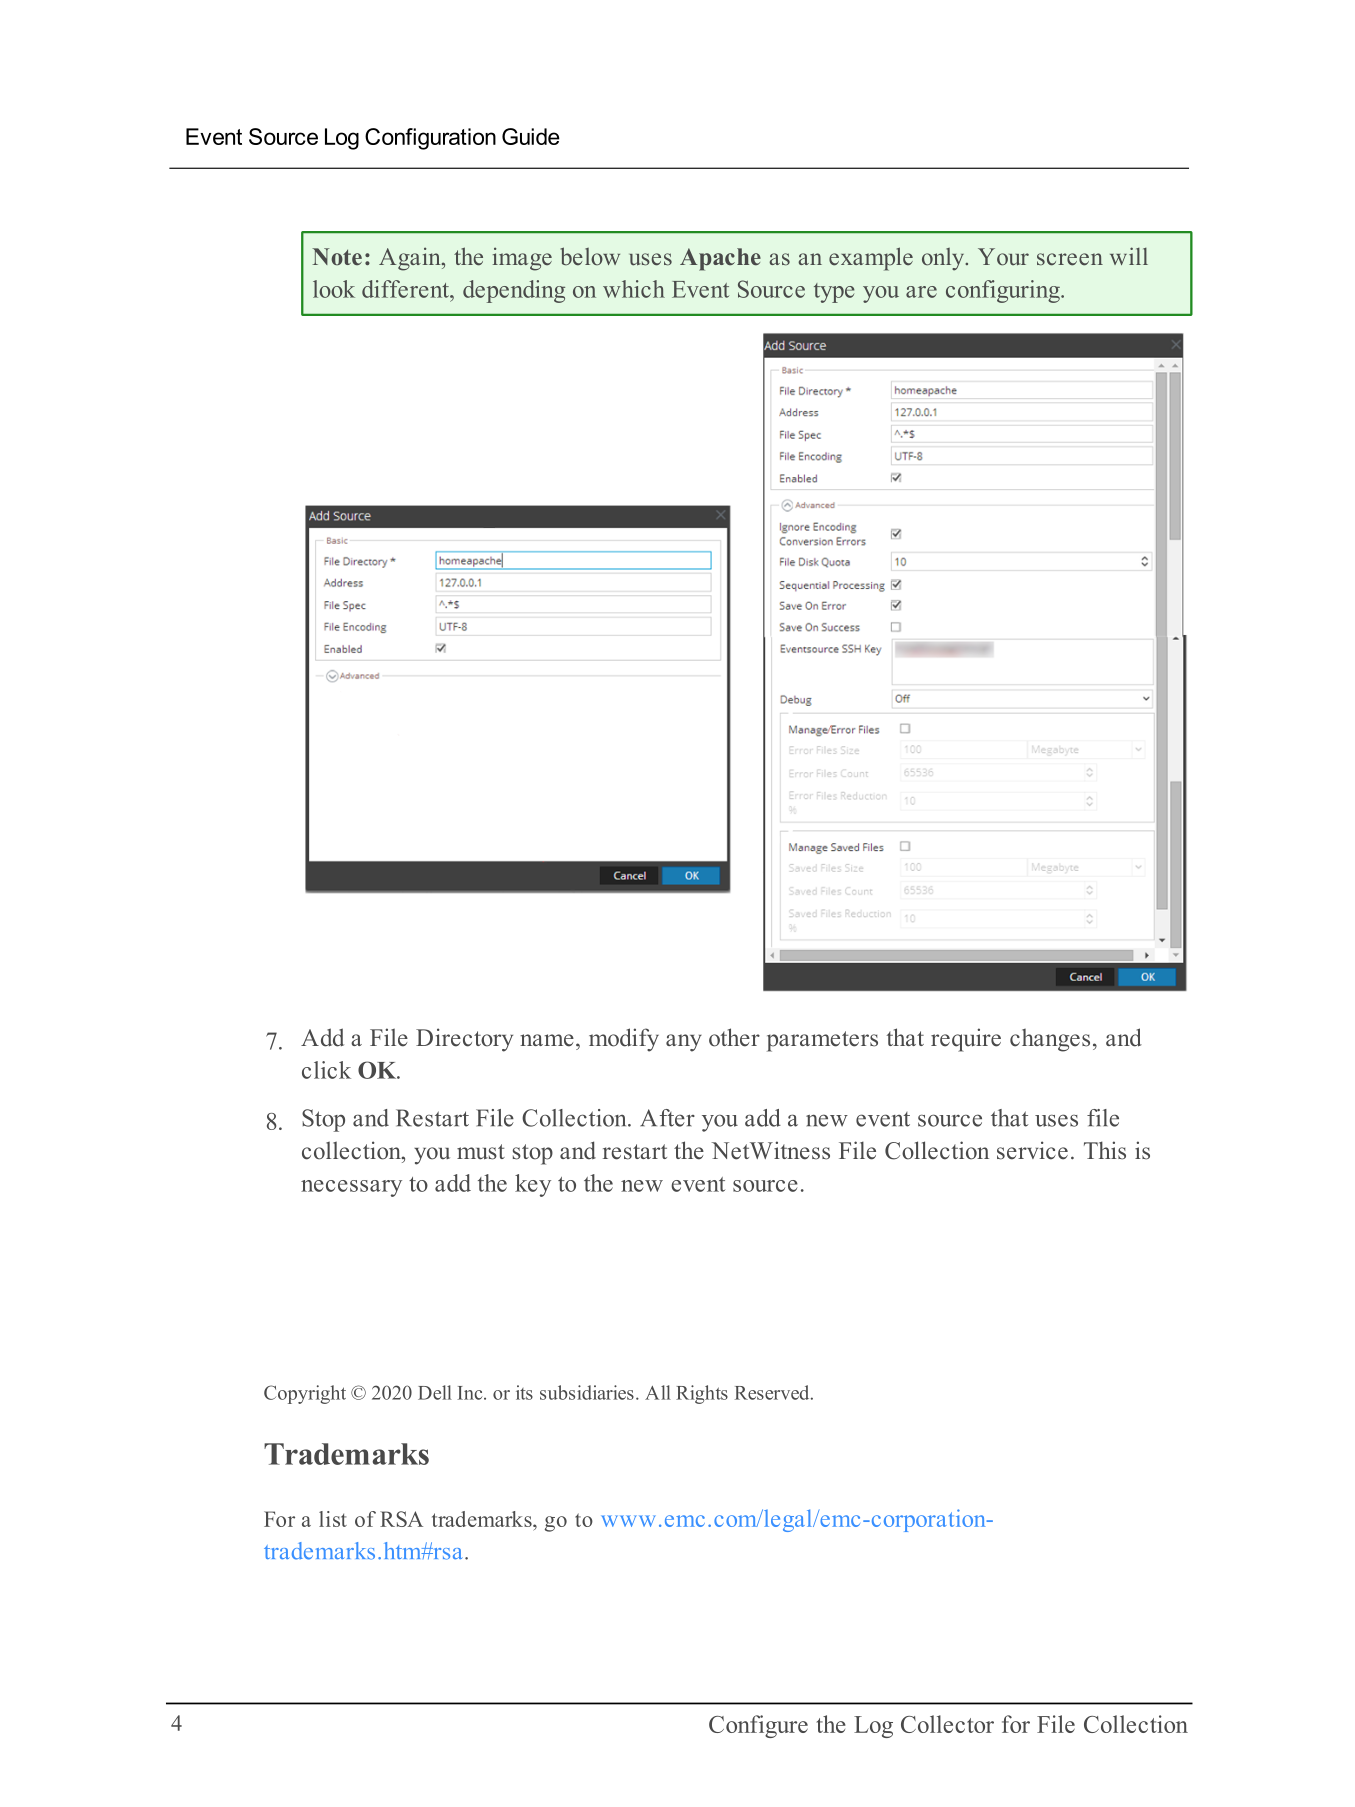  What do you see at coordinates (464, 1040) in the page?
I see `Directory` at bounding box center [464, 1040].
